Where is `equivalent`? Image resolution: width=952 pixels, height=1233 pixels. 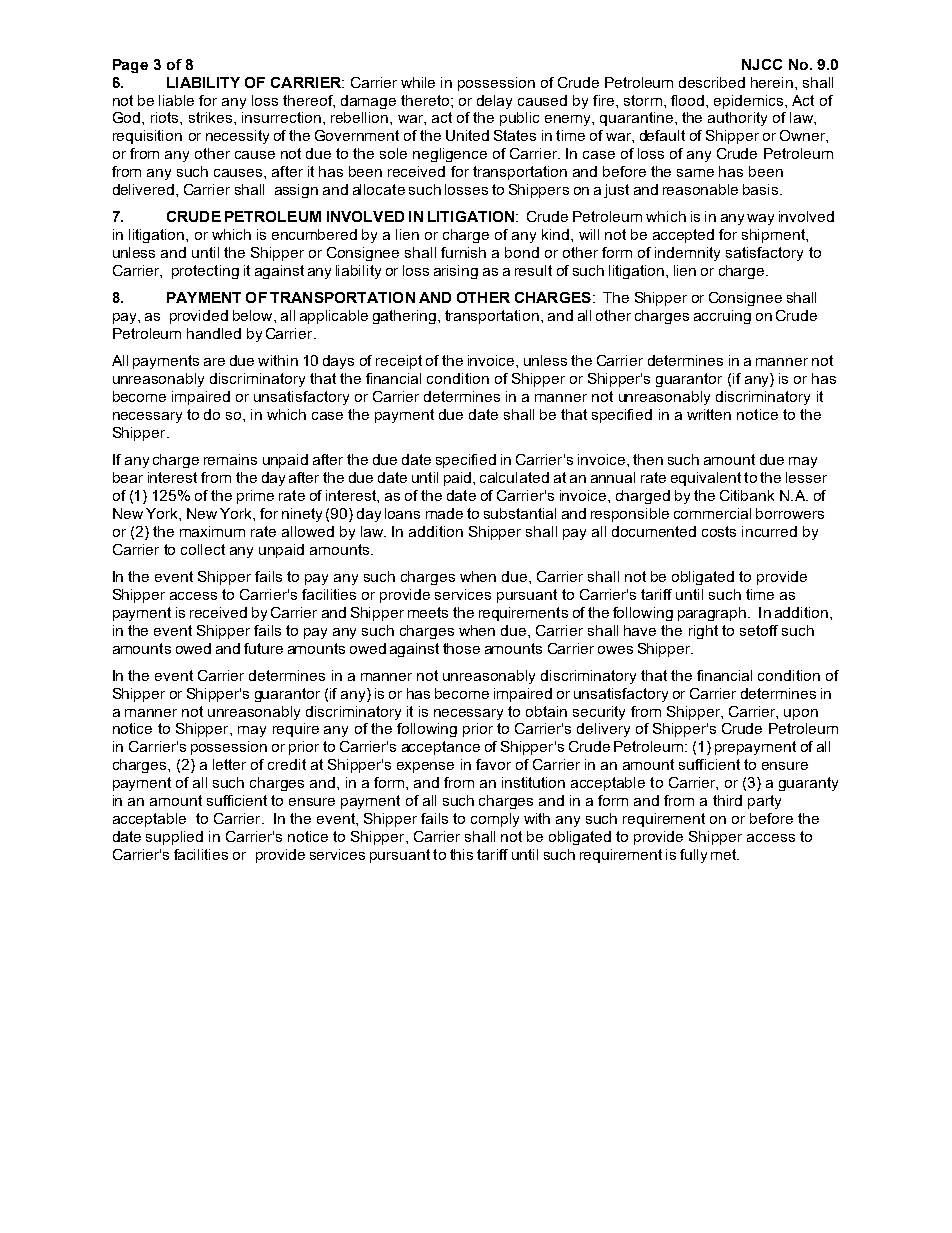 equivalent is located at coordinates (706, 479).
